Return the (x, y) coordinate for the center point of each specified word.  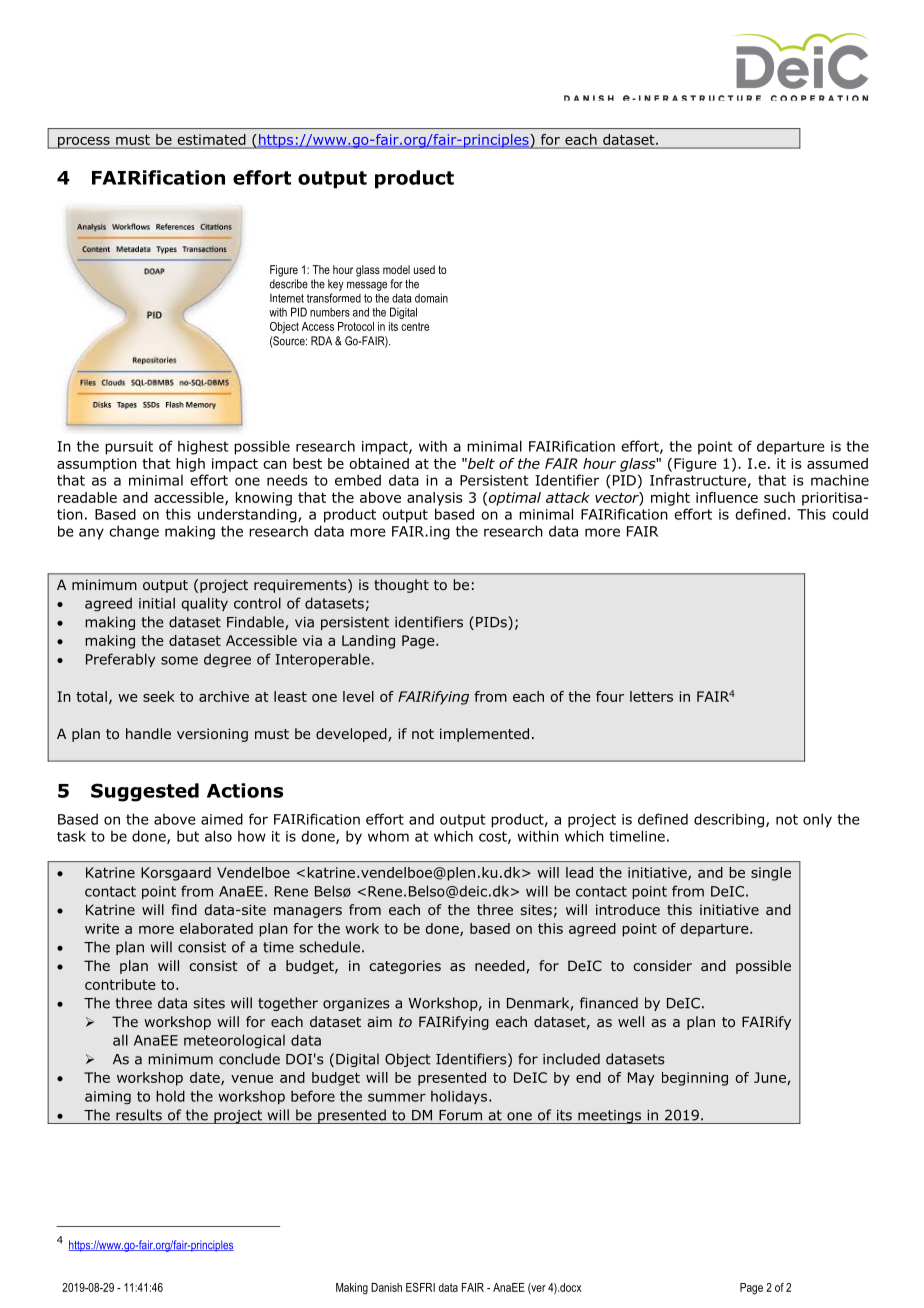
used (424, 269)
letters (651, 696)
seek (159, 696)
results (139, 1115)
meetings (610, 1117)
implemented (484, 735)
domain (431, 298)
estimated (211, 139)
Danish (386, 1287)
